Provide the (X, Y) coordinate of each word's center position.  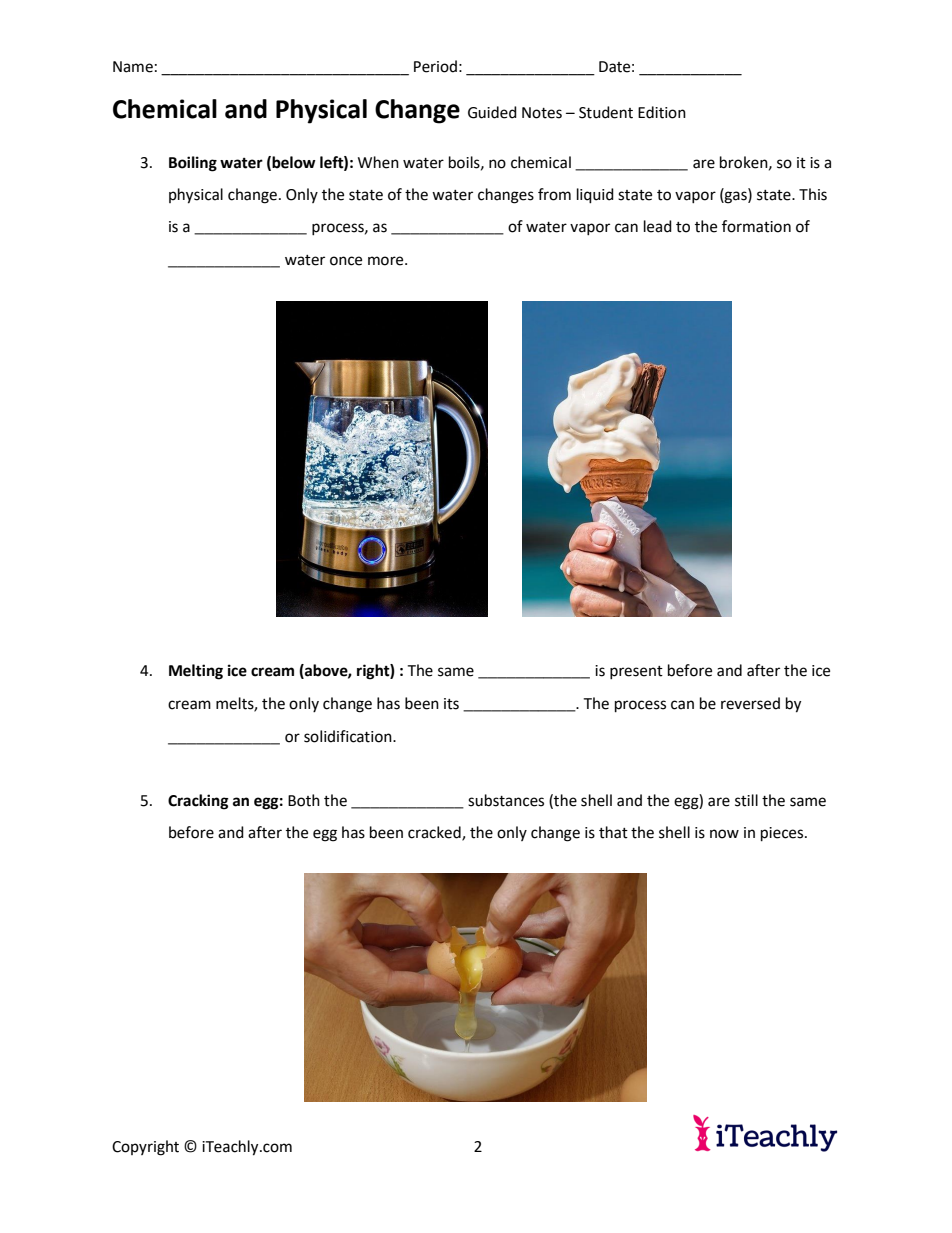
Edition (662, 112)
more (387, 261)
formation (756, 226)
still (746, 800)
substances (506, 800)
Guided (492, 112)
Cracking (198, 802)
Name (133, 67)
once (346, 261)
